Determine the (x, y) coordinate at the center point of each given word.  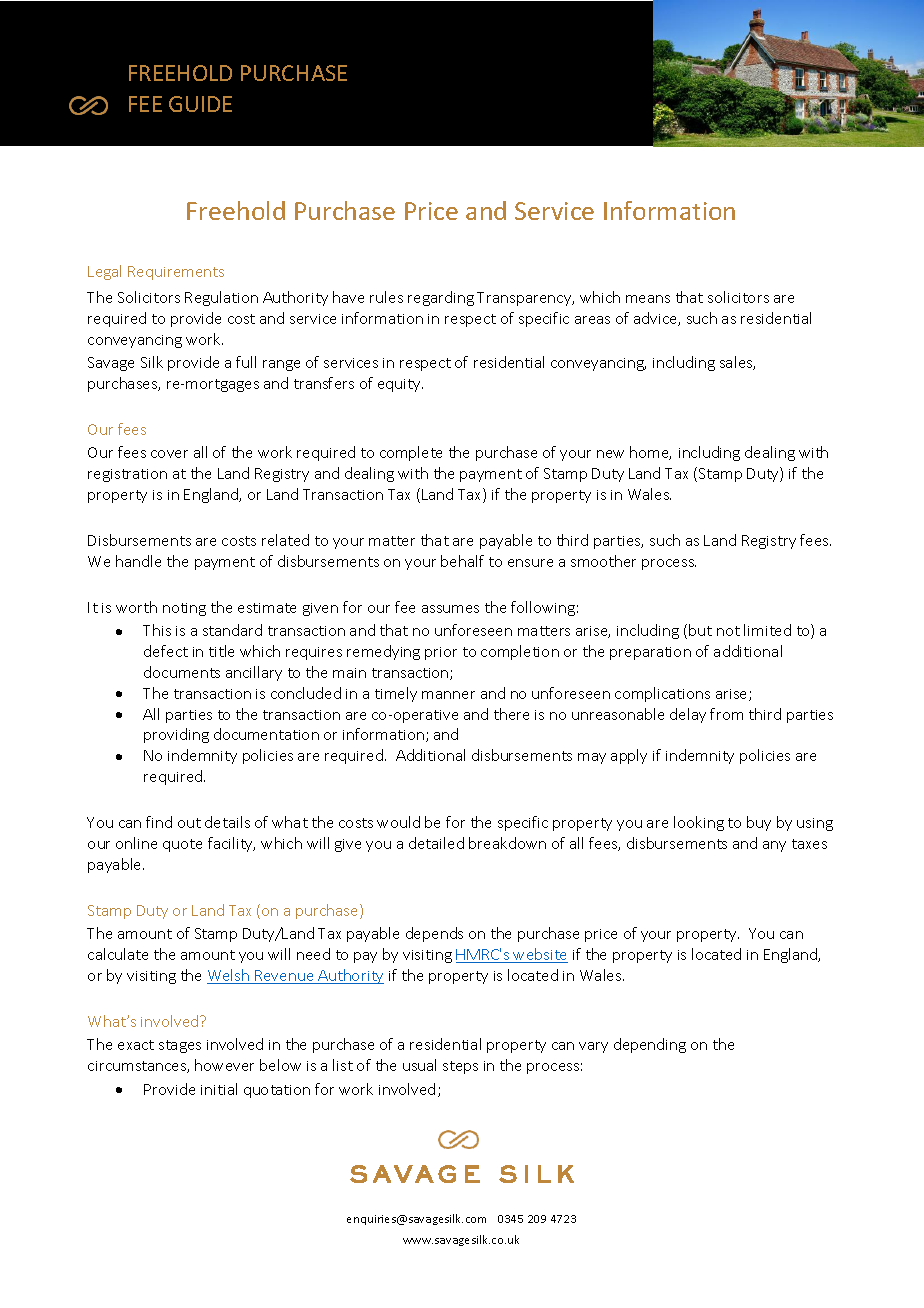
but (700, 630)
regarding (441, 298)
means (648, 299)
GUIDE (200, 104)
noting (184, 609)
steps (460, 1067)
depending (650, 1045)
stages (180, 1046)
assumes (450, 609)
